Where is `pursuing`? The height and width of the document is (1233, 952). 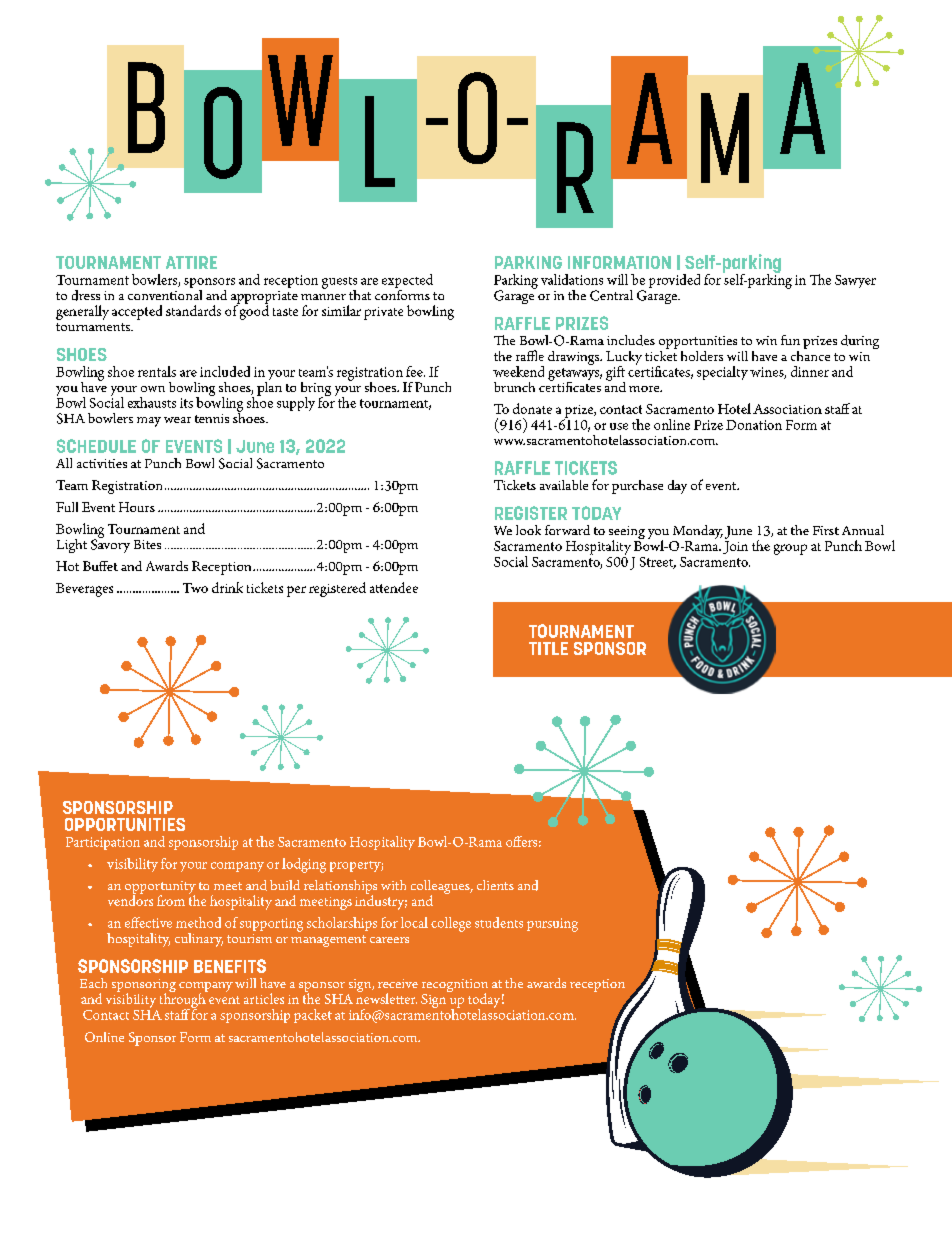
pursuing is located at coordinates (552, 925).
